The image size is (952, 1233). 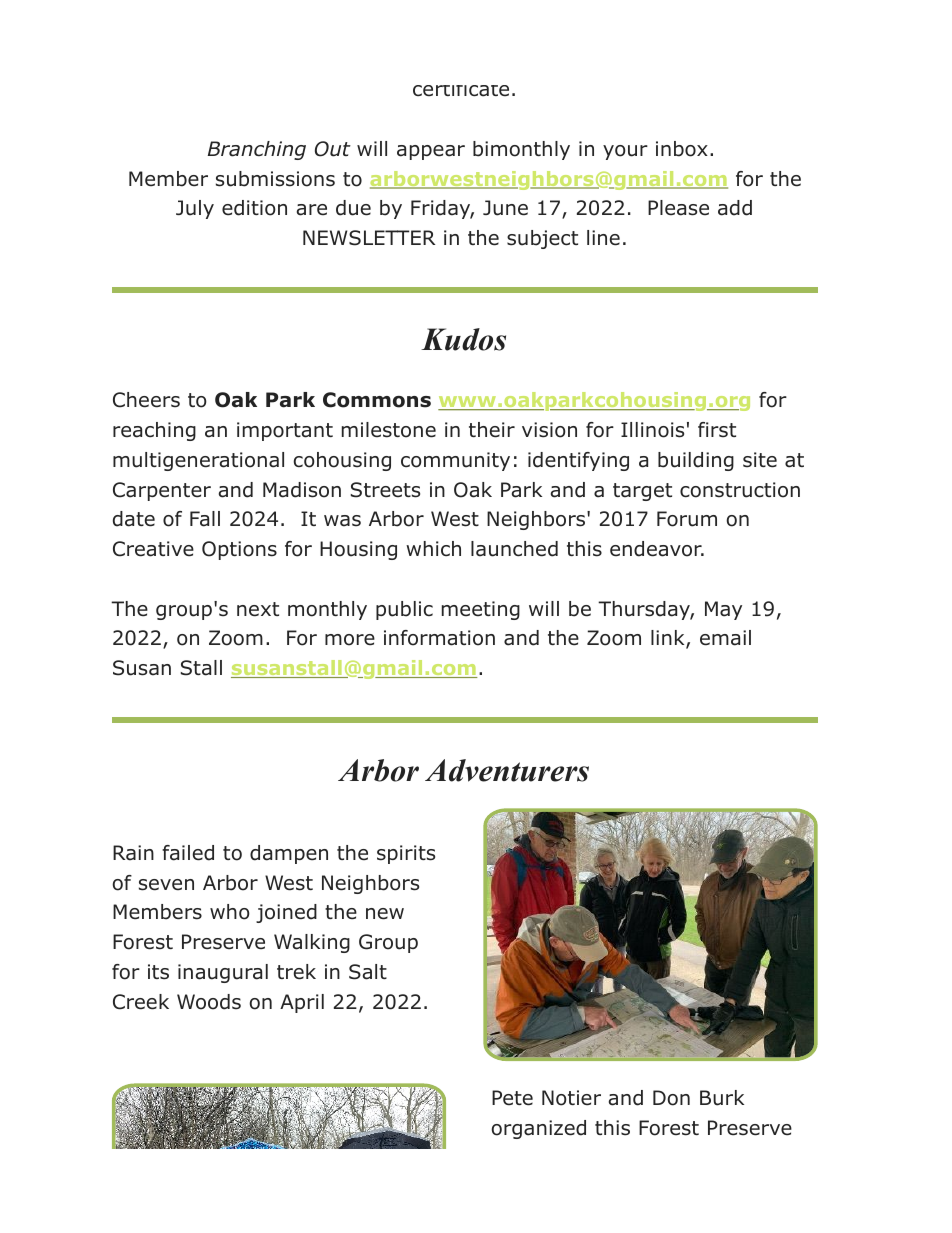 I want to click on failed, so click(x=188, y=853).
